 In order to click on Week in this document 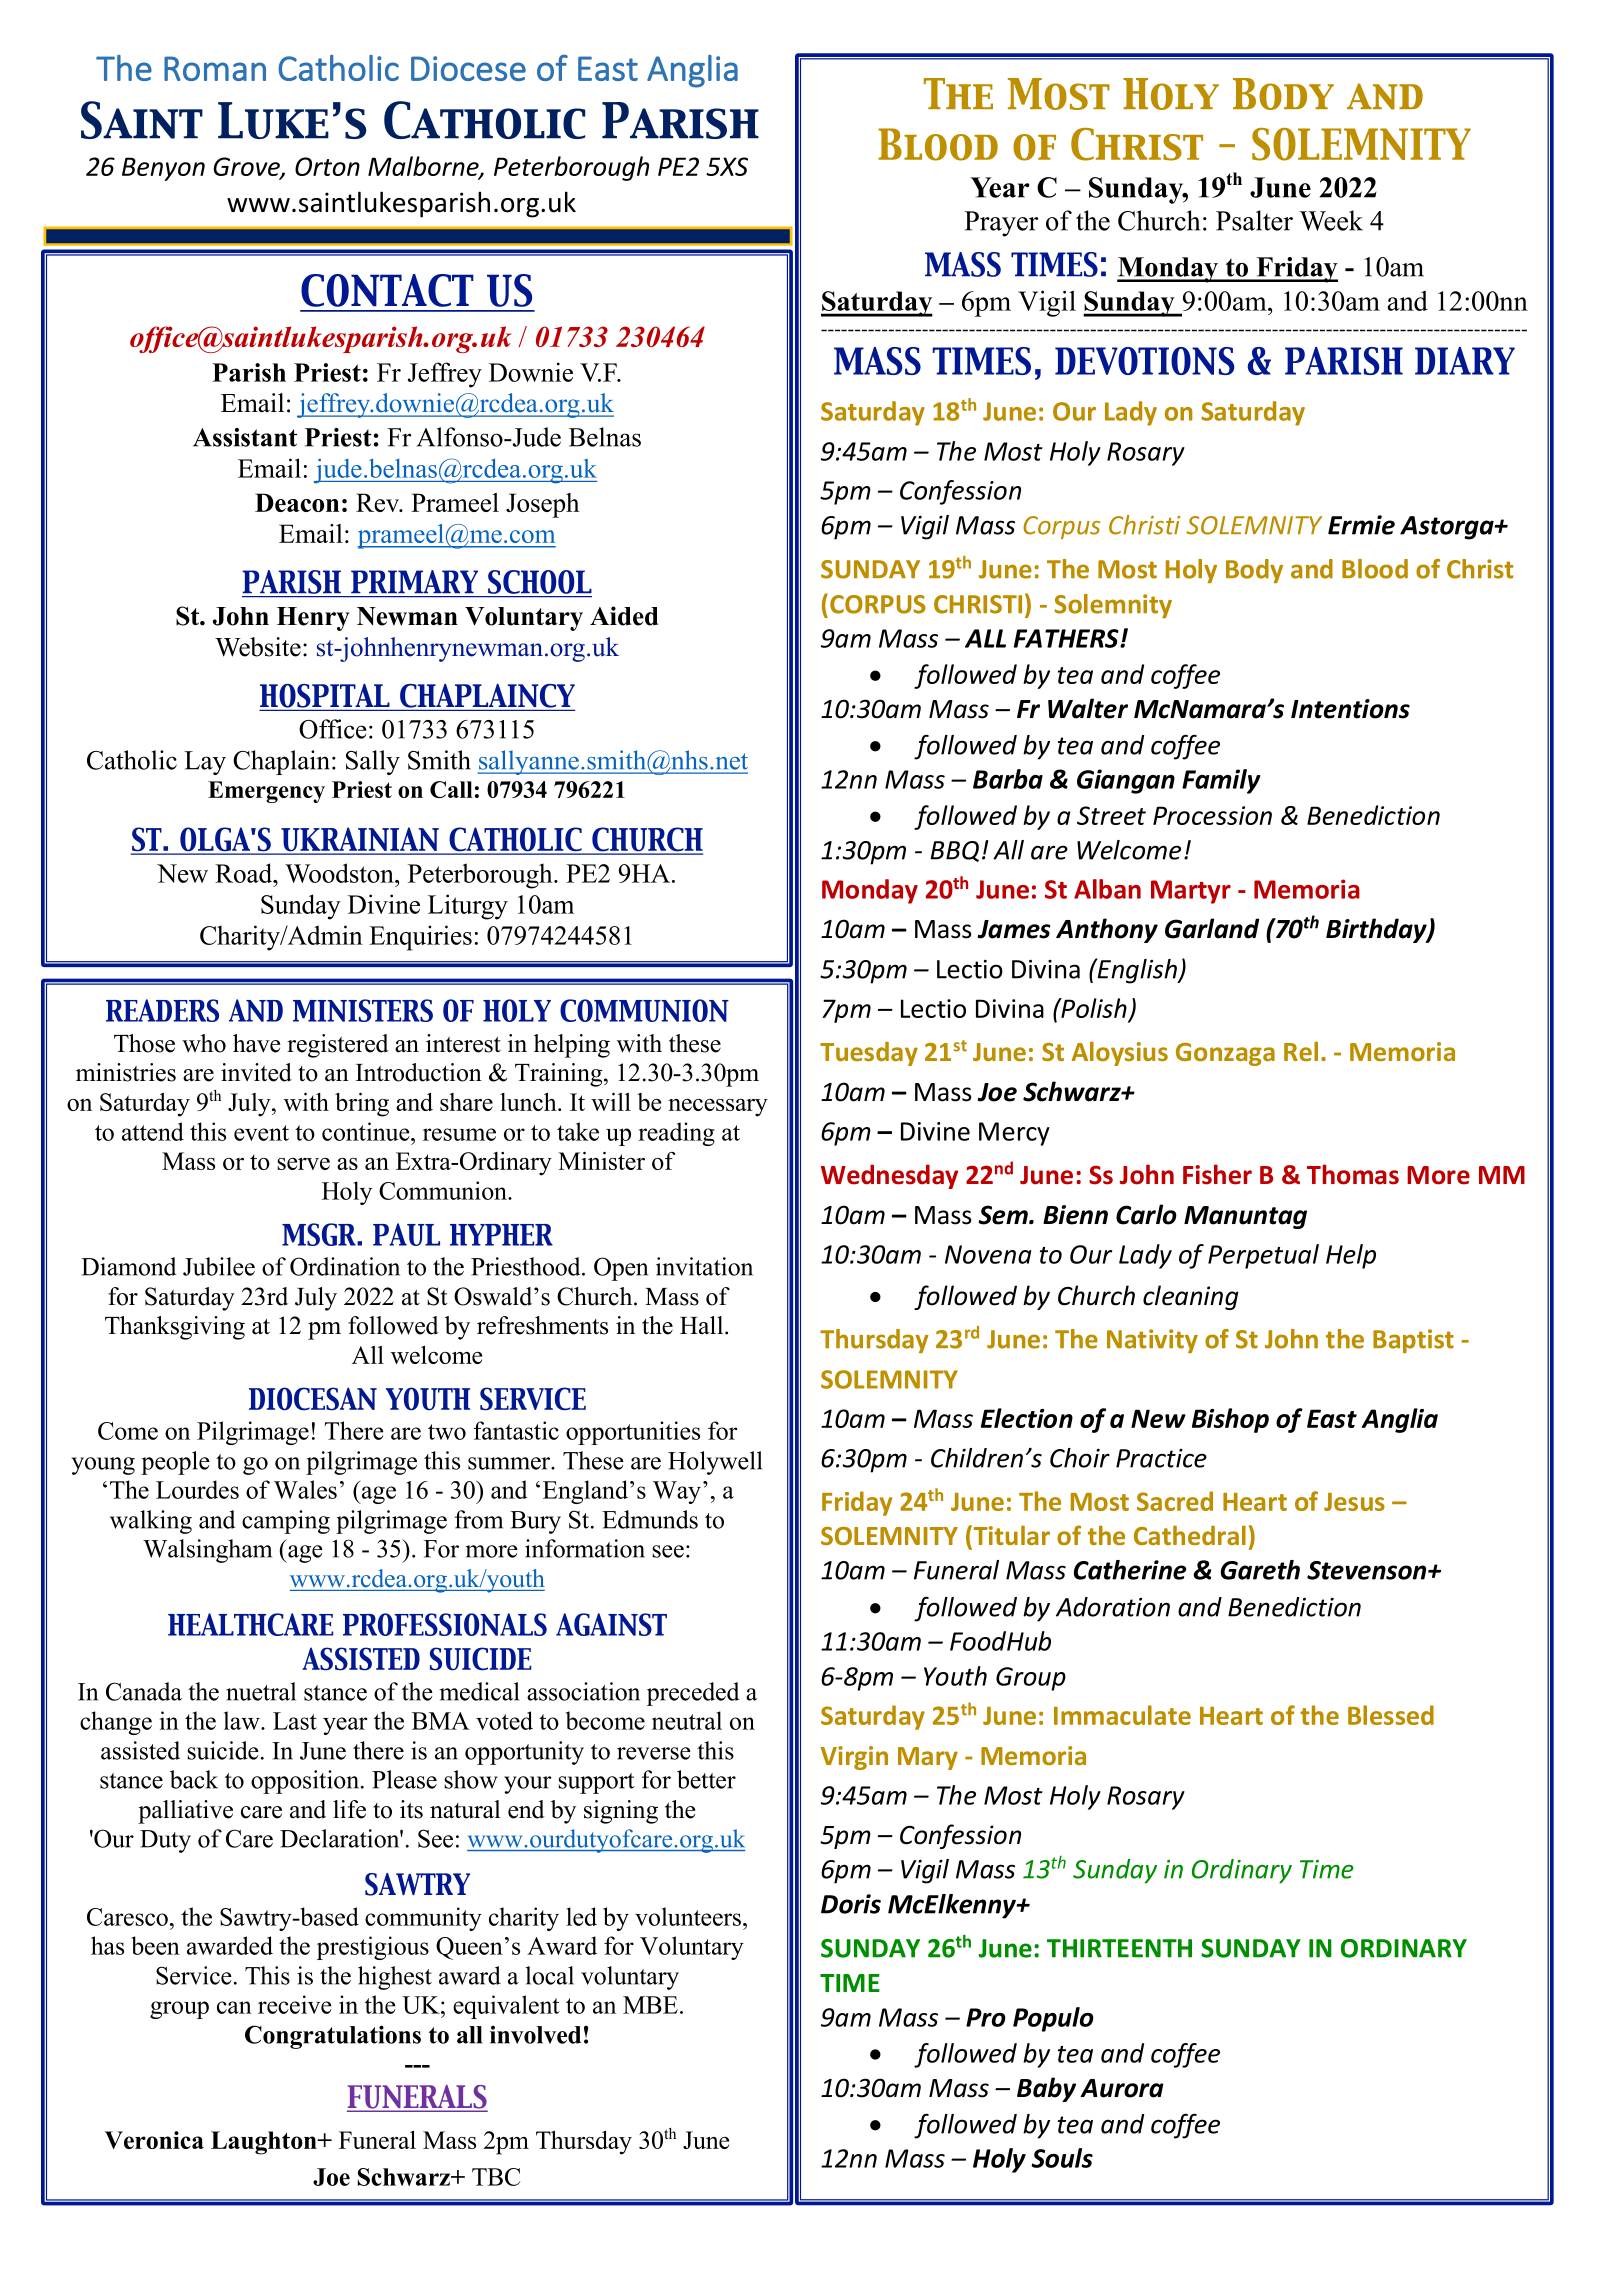, I will do `click(1331, 220)`.
